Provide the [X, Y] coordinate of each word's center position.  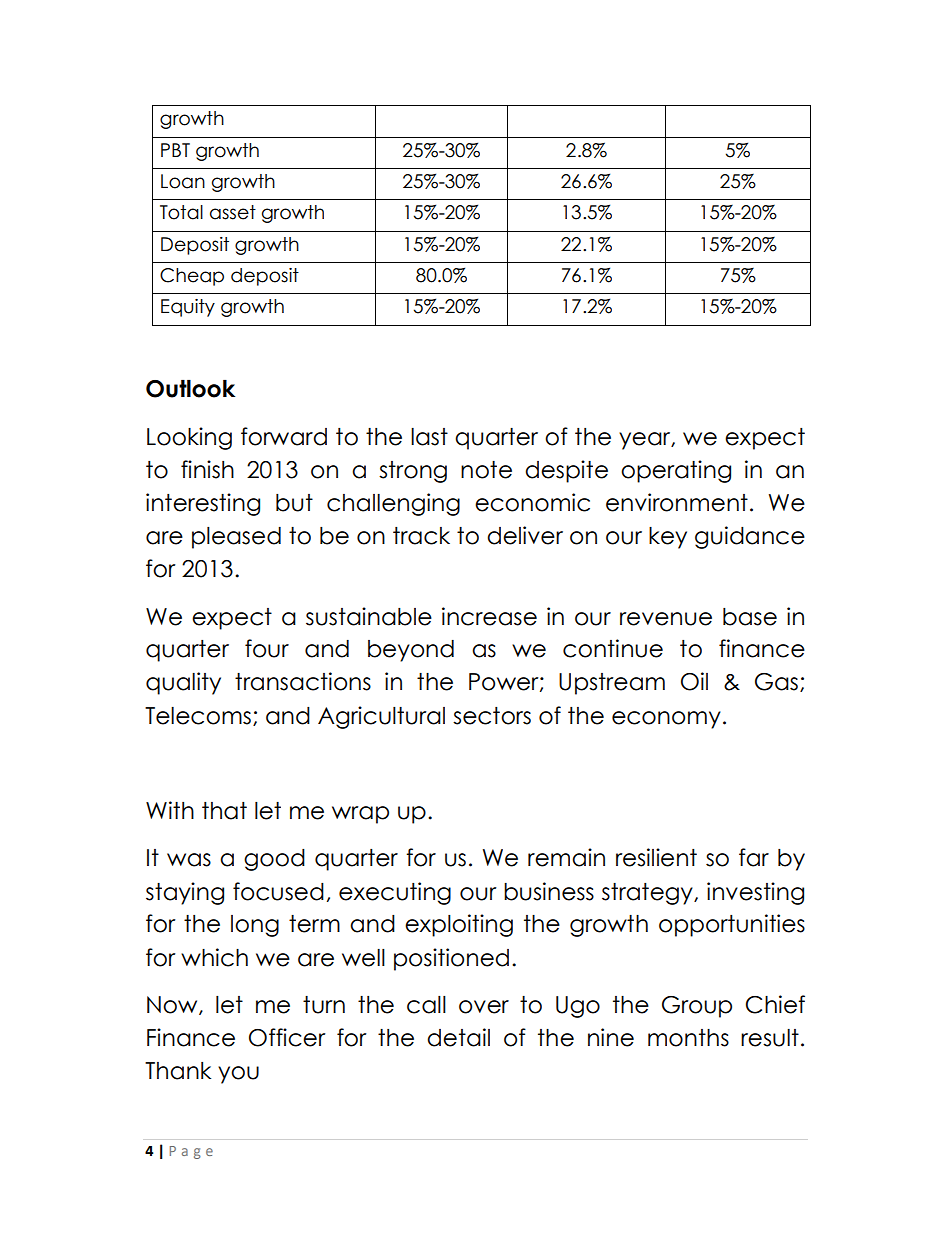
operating [676, 471]
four [267, 648]
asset [233, 212]
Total [181, 212]
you [238, 1075]
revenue [666, 619]
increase [489, 616]
